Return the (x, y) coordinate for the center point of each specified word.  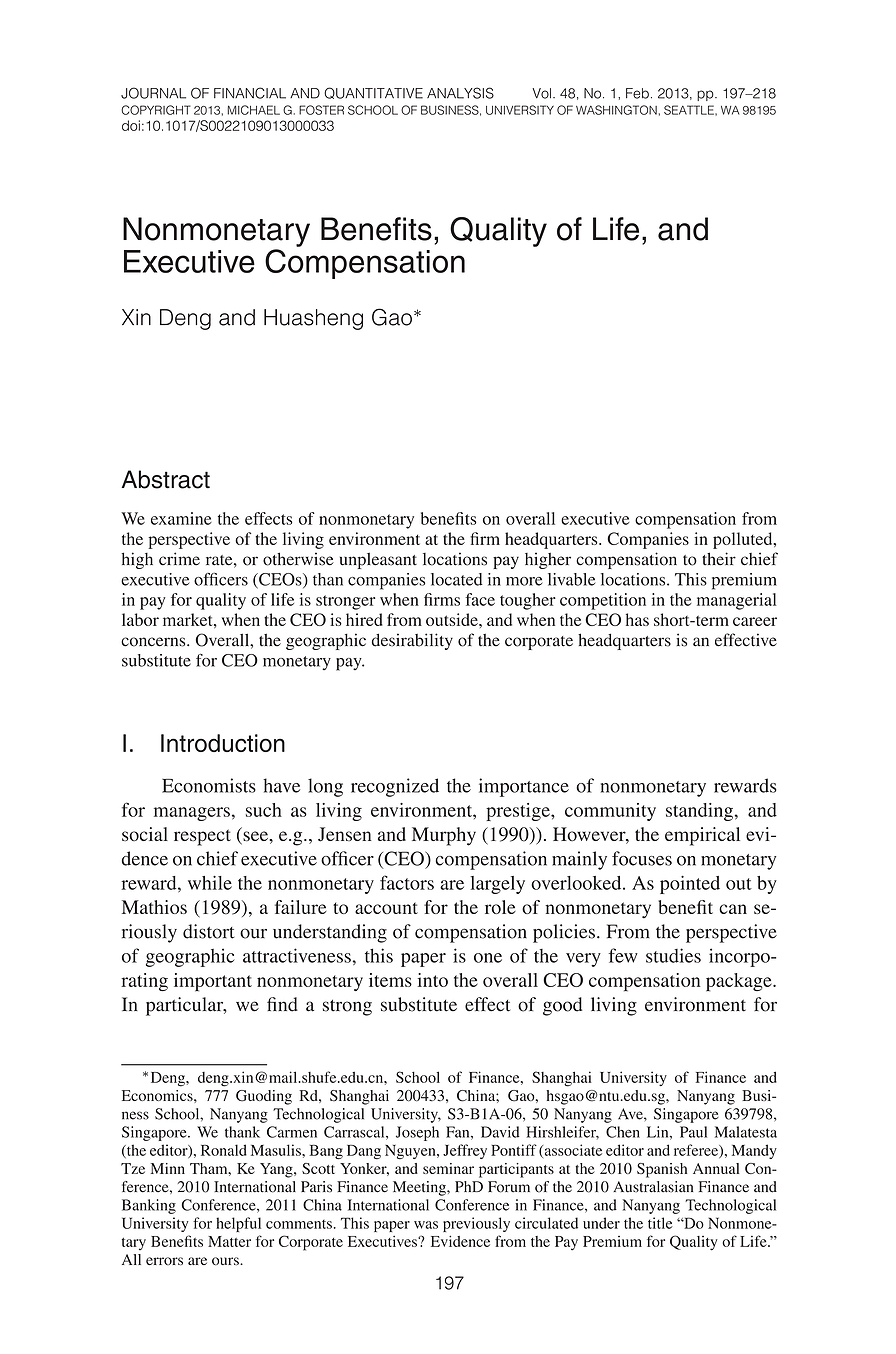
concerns (154, 642)
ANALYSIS (460, 93)
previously (476, 1224)
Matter (229, 1241)
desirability (412, 641)
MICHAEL (253, 110)
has (637, 619)
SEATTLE (690, 110)
